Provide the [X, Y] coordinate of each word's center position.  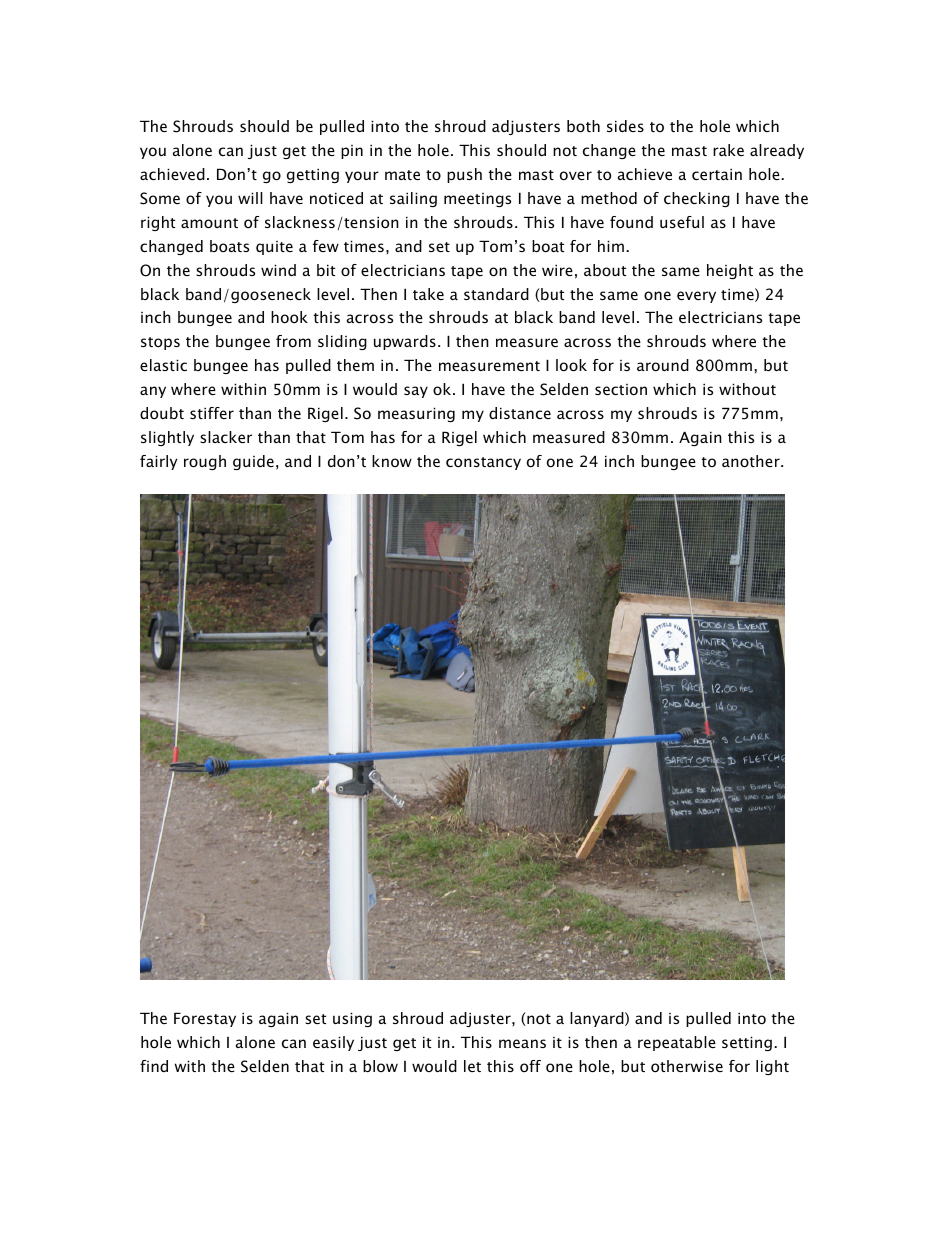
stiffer [212, 413]
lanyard [598, 1019]
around [663, 365]
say [416, 392]
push [464, 175]
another [752, 461]
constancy [483, 463]
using [352, 1019]
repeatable [677, 1043]
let [472, 1066]
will [250, 198]
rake [728, 150]
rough [205, 462]
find [154, 1066]
